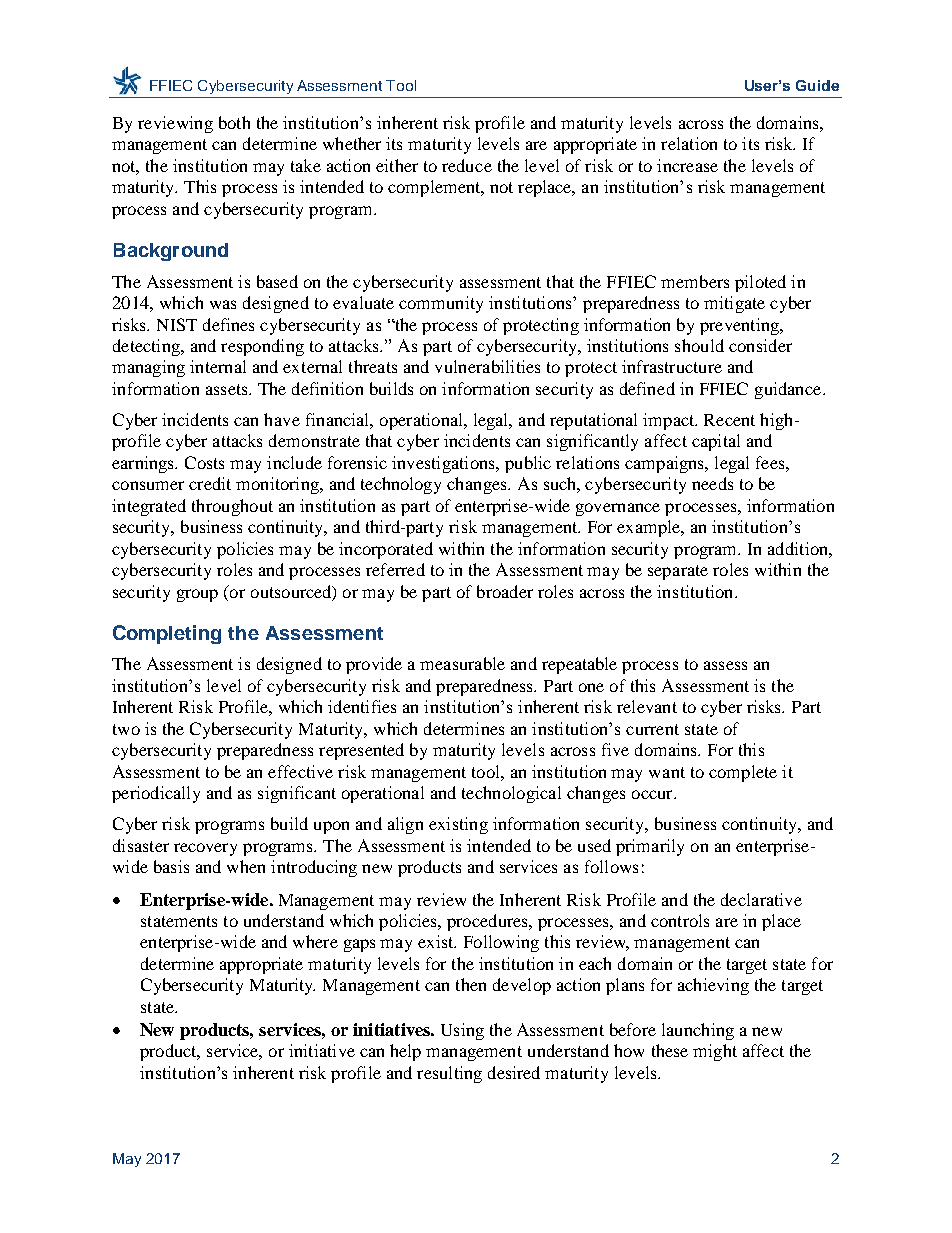  Describe the element at coordinates (467, 165) in the page. I see `reduce` at that location.
